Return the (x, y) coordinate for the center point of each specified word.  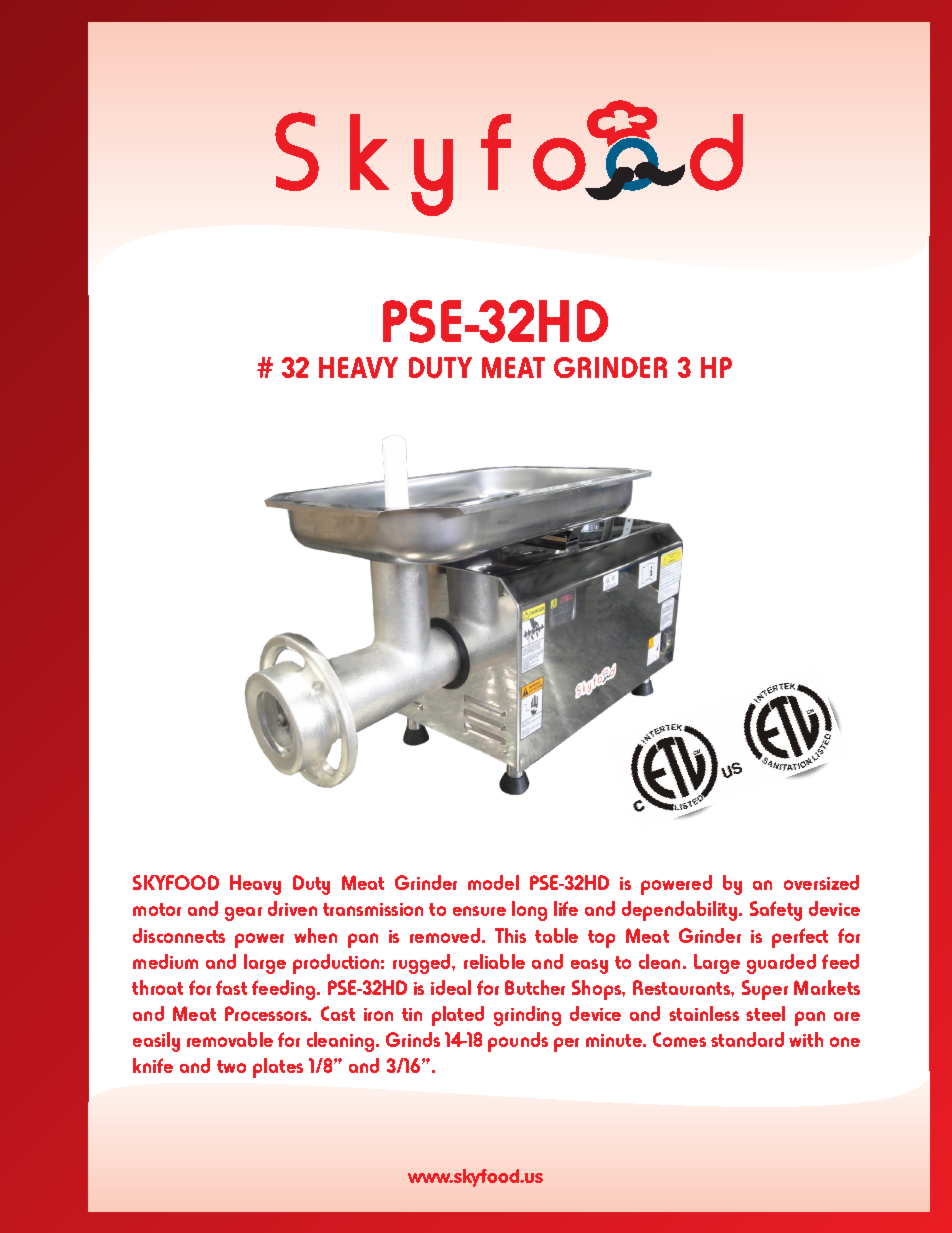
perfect (800, 938)
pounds (518, 1042)
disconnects (179, 935)
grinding (527, 1016)
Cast (338, 1013)
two (231, 1066)
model (493, 882)
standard (747, 1039)
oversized (821, 882)
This (510, 935)
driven (292, 908)
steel (765, 1013)
